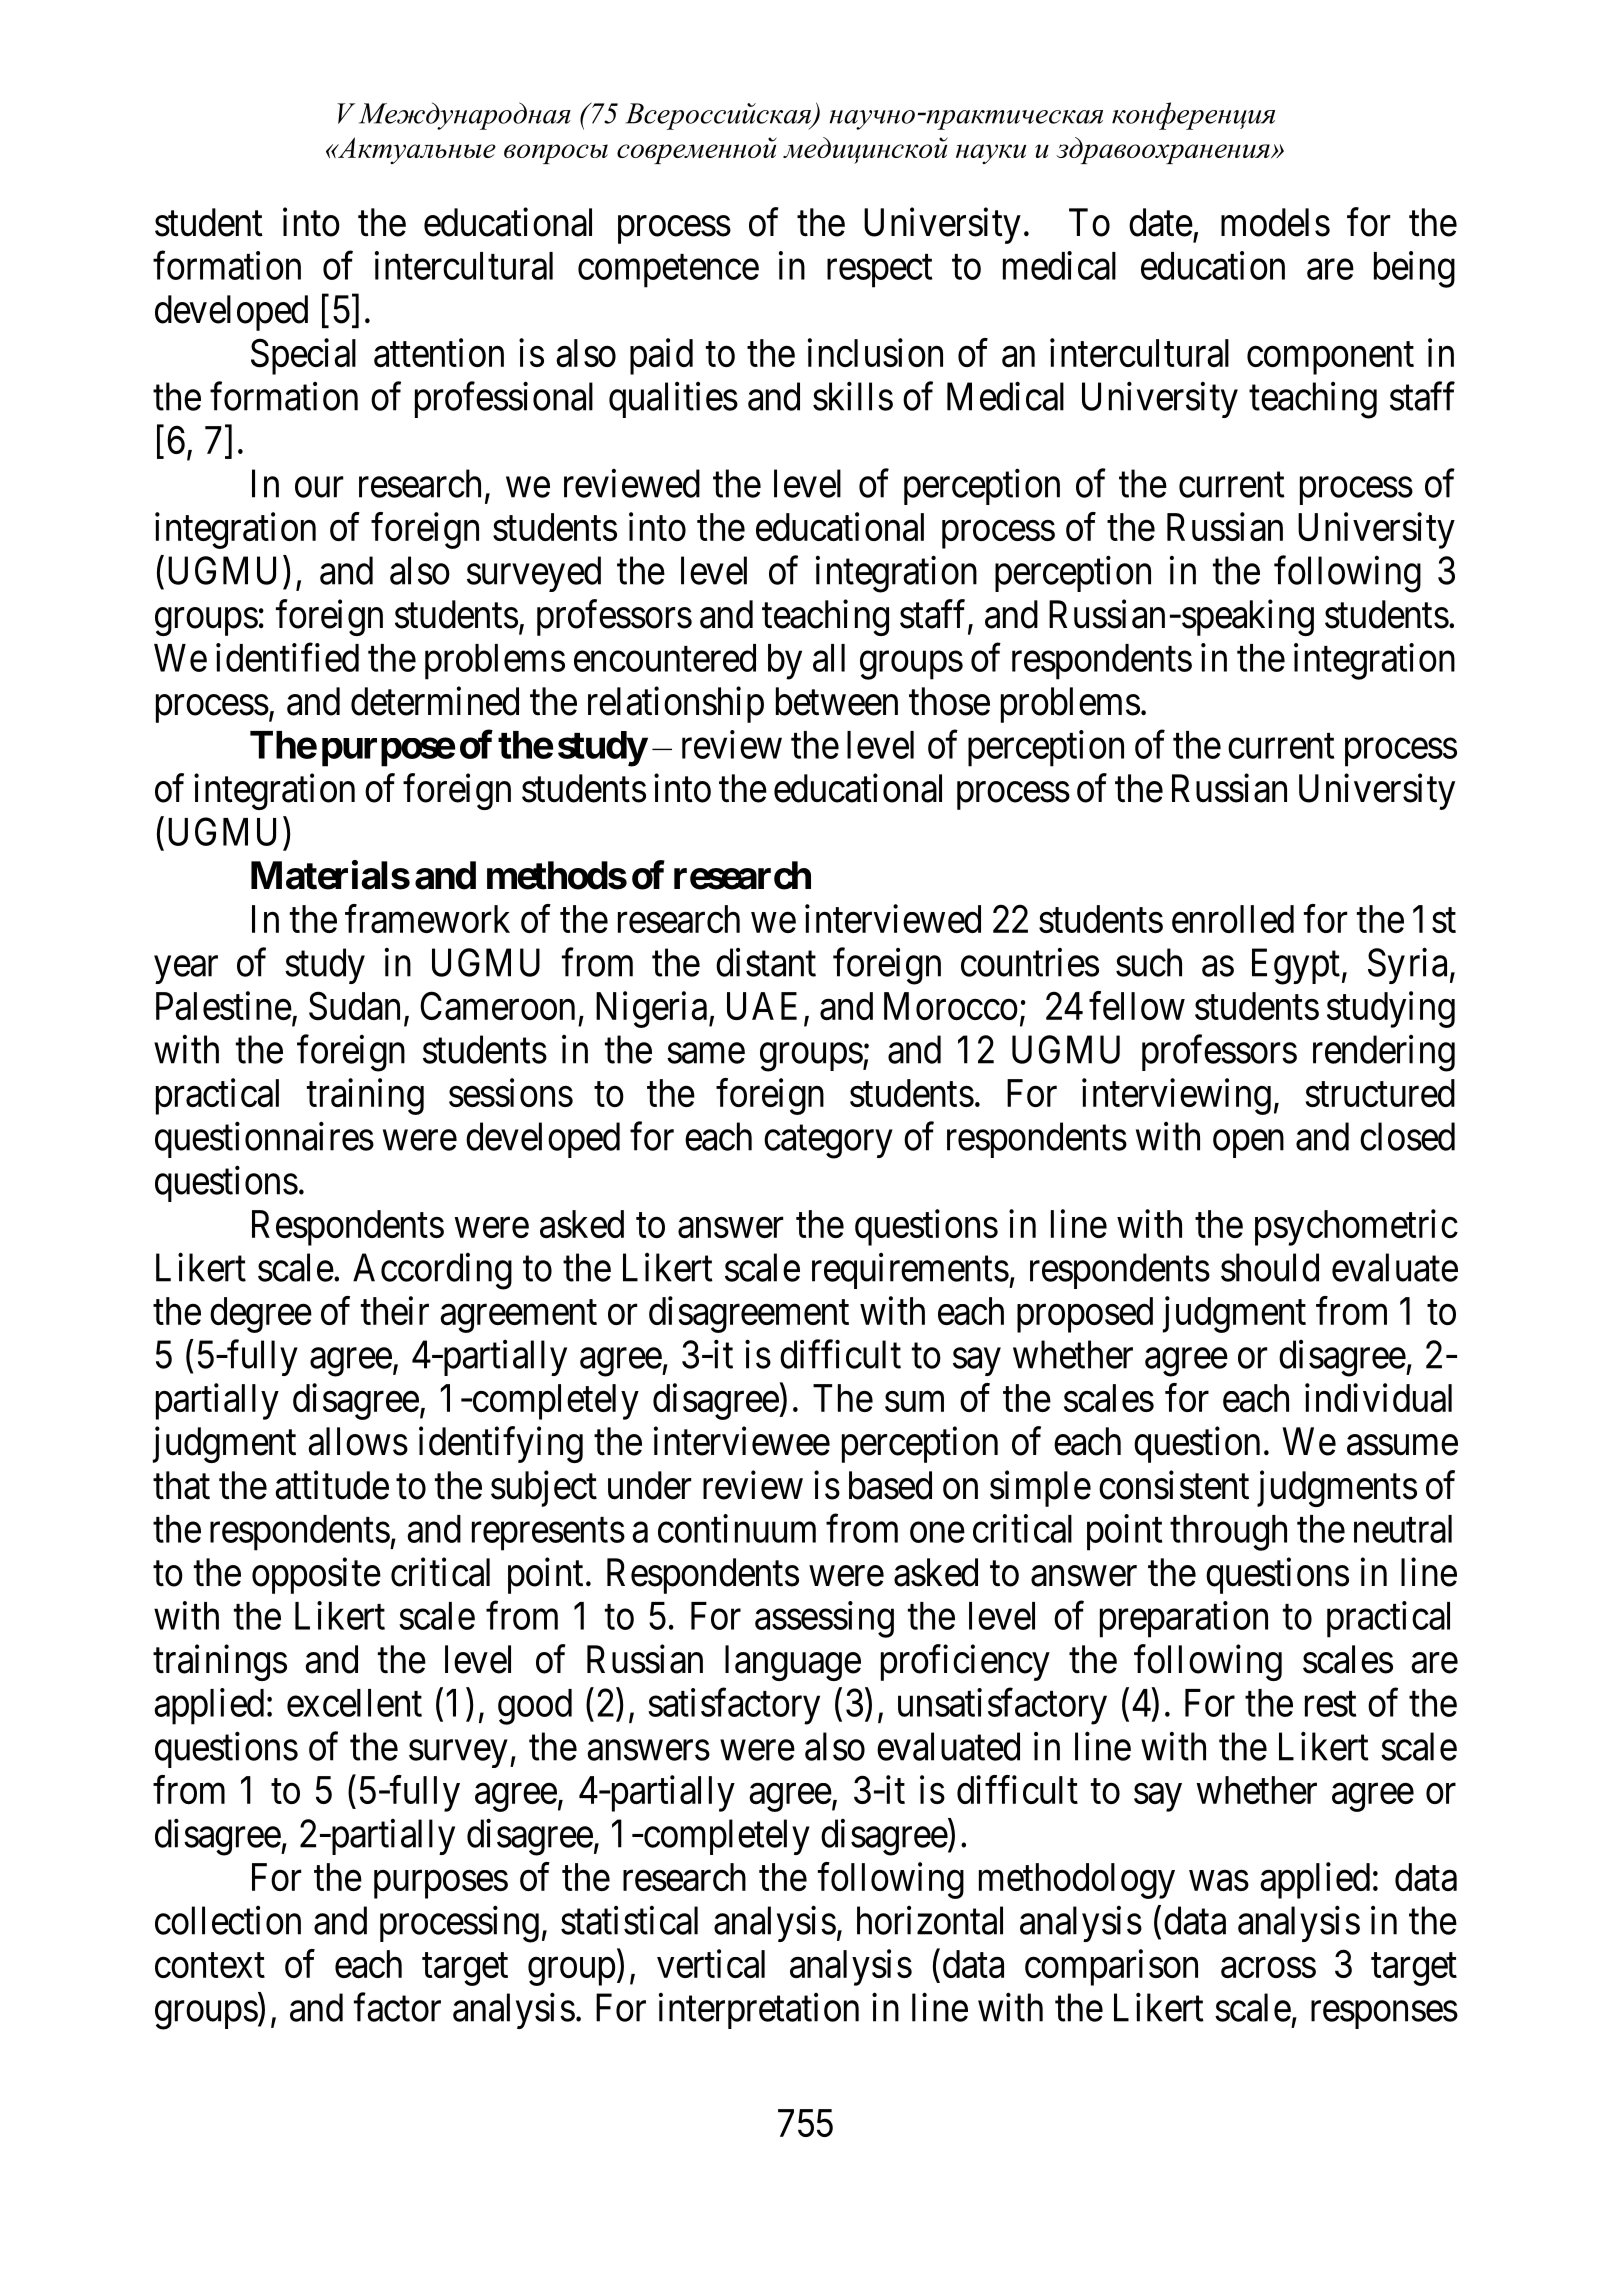 The width and height of the page is (1610, 2277). I want to click on Special, so click(303, 356).
